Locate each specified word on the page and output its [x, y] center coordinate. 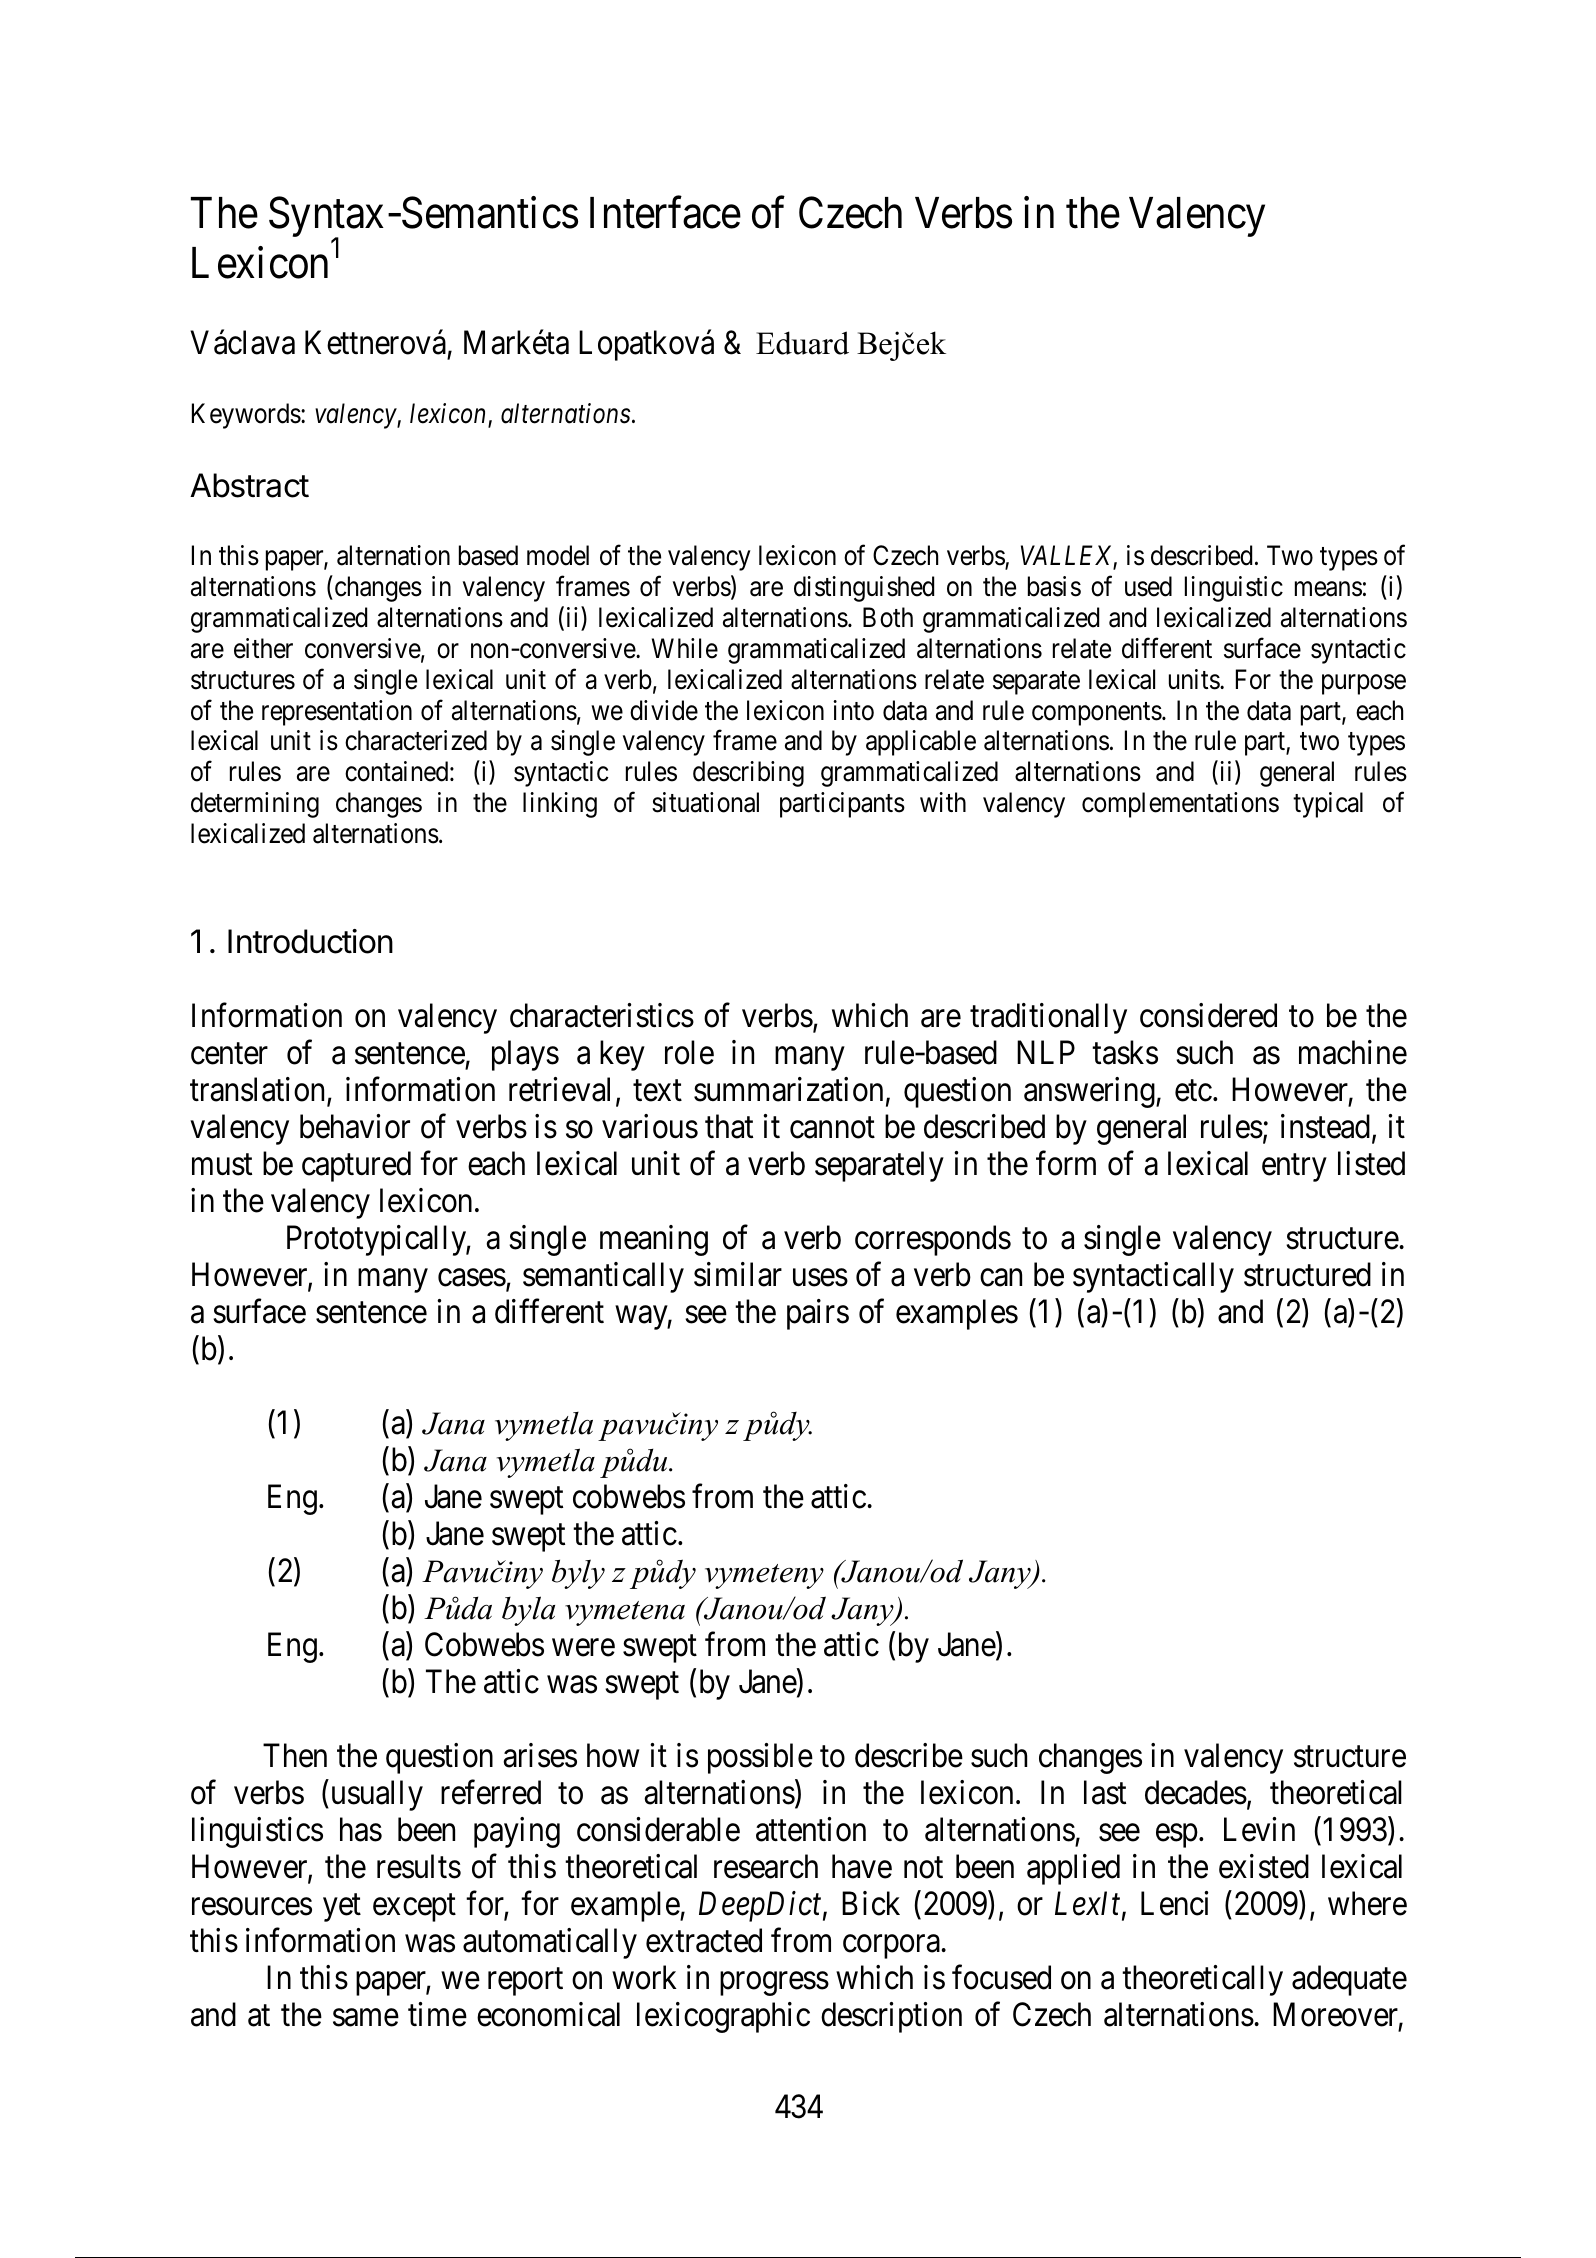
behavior [355, 1126]
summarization [788, 1089]
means [1328, 589]
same [366, 2018]
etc [1193, 1091]
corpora [891, 1947]
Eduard [802, 343]
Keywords [246, 416]
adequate [1349, 1980]
